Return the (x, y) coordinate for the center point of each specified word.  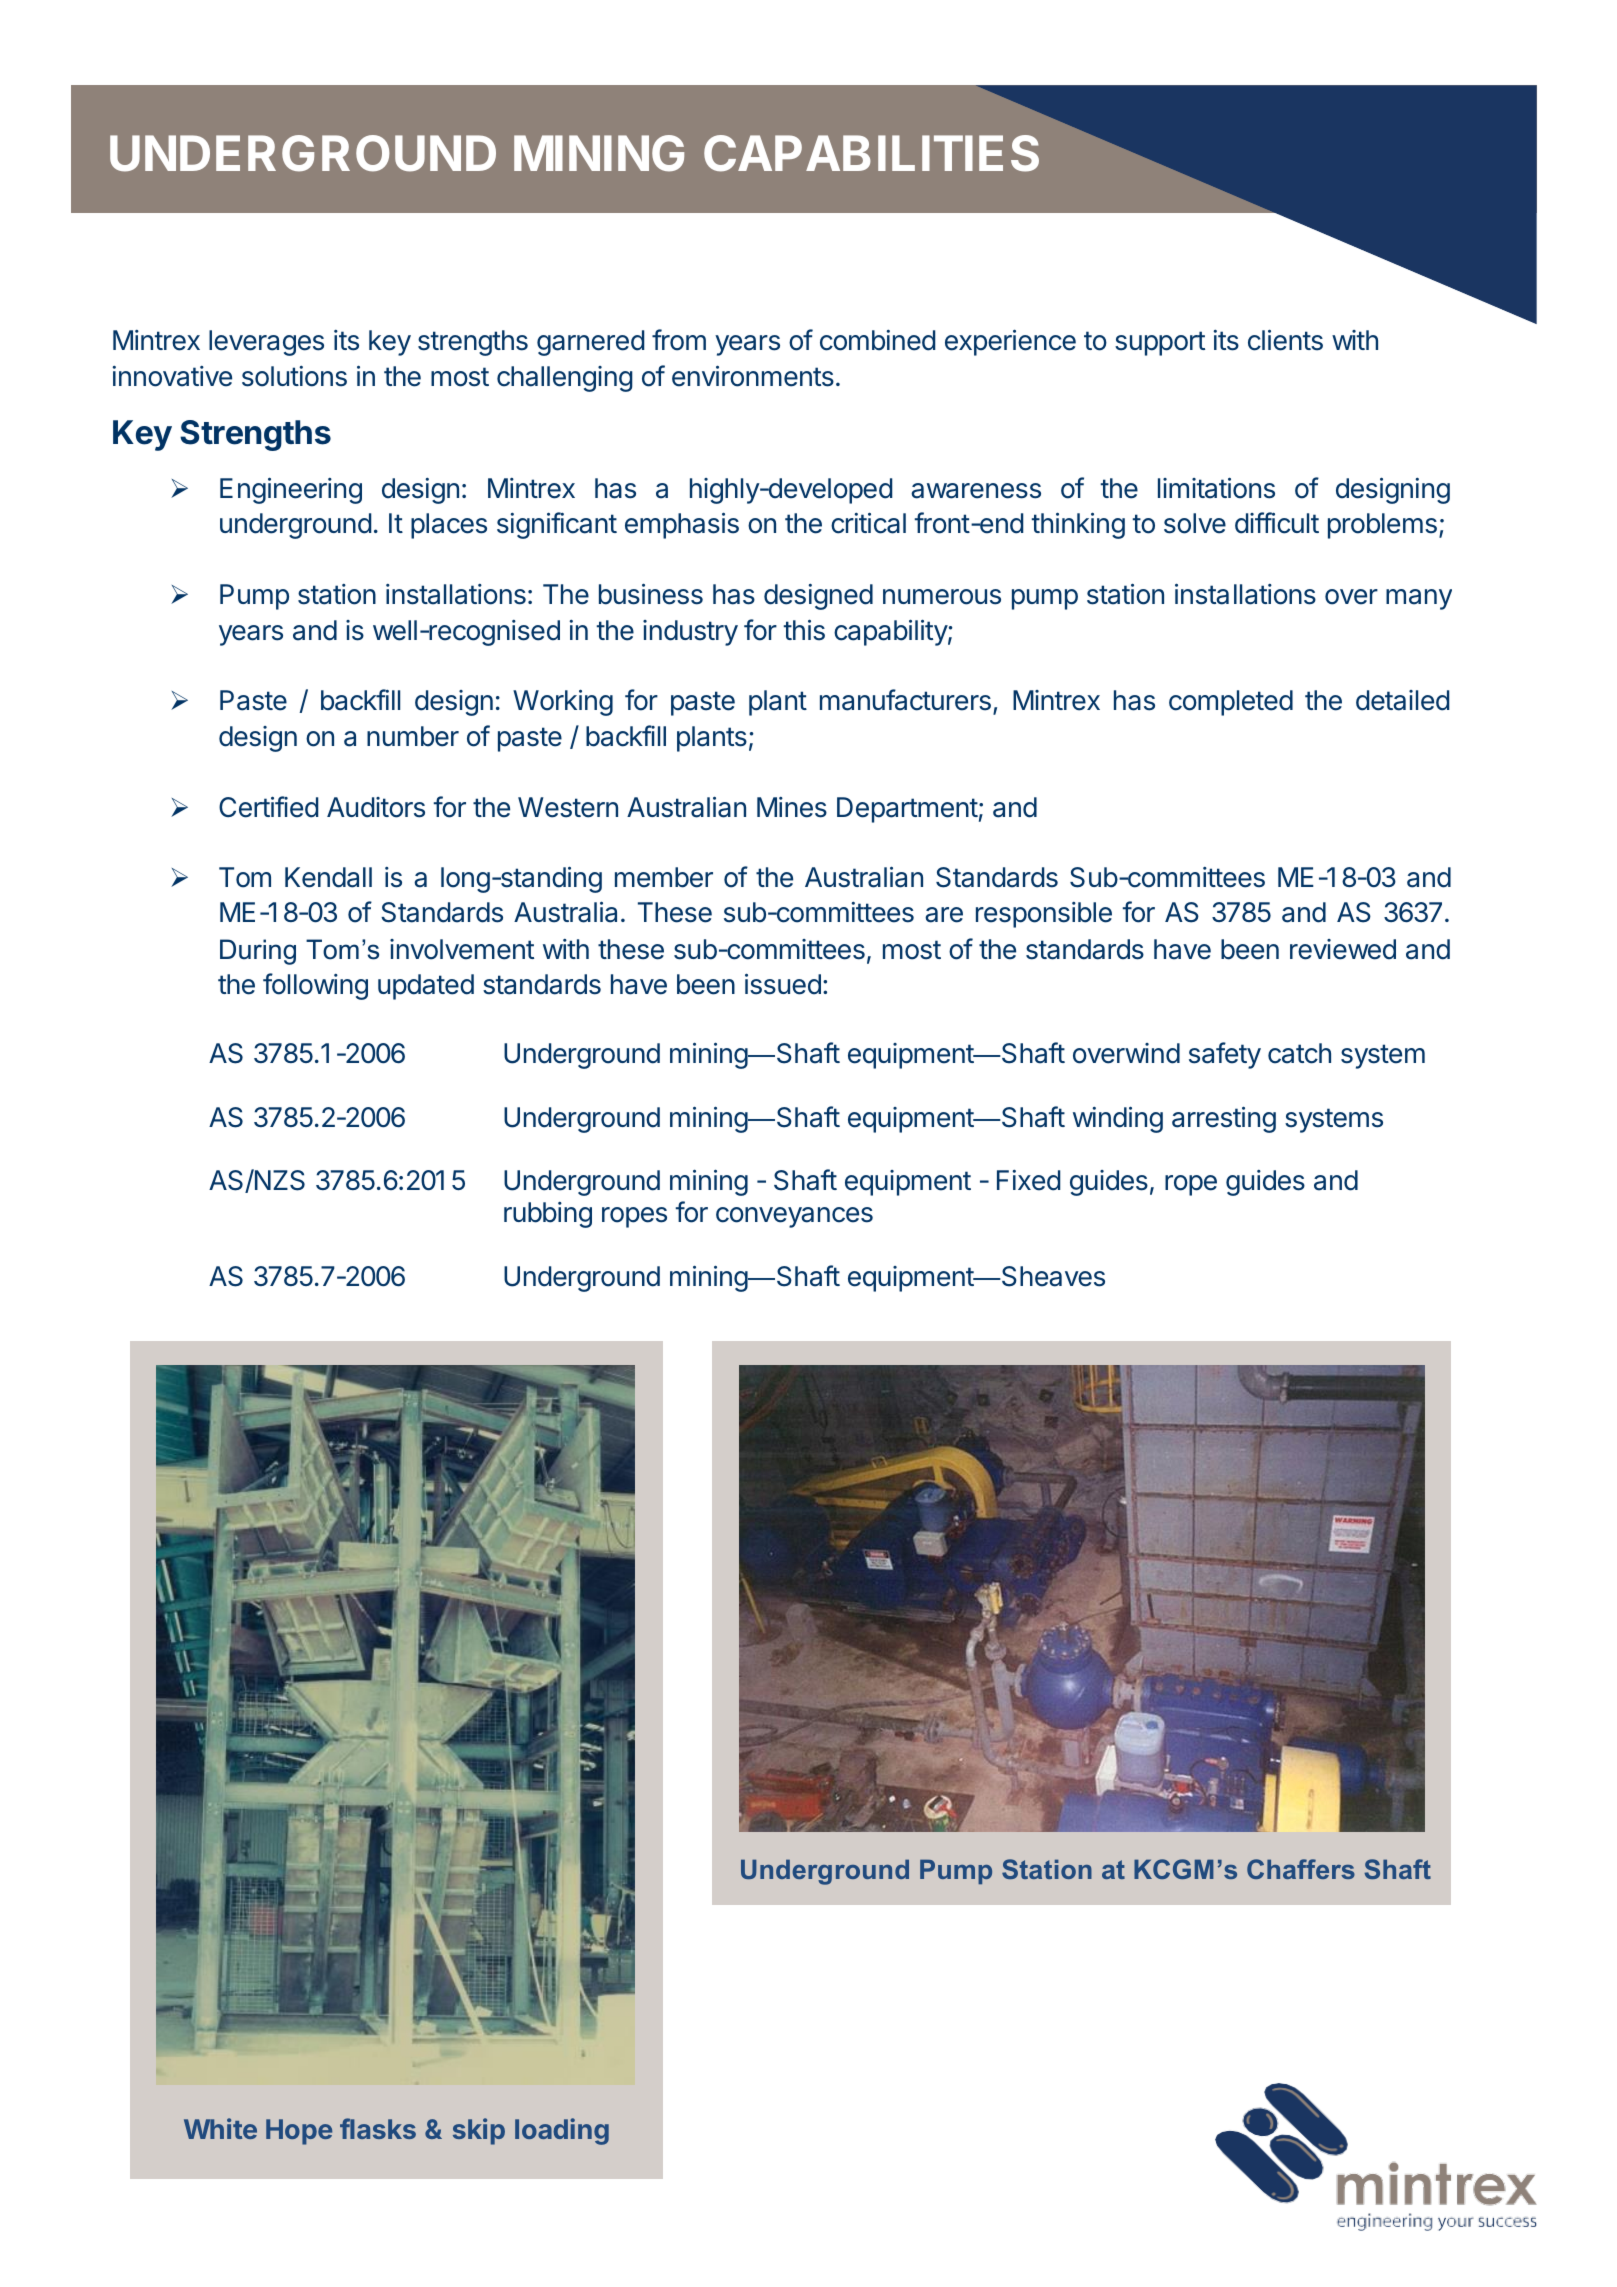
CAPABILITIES (871, 153)
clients (1285, 340)
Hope (299, 2132)
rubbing (548, 1215)
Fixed (1028, 1180)
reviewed (1343, 949)
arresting (1224, 1119)
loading (562, 2131)
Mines (792, 807)
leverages (266, 343)
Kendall (328, 877)
